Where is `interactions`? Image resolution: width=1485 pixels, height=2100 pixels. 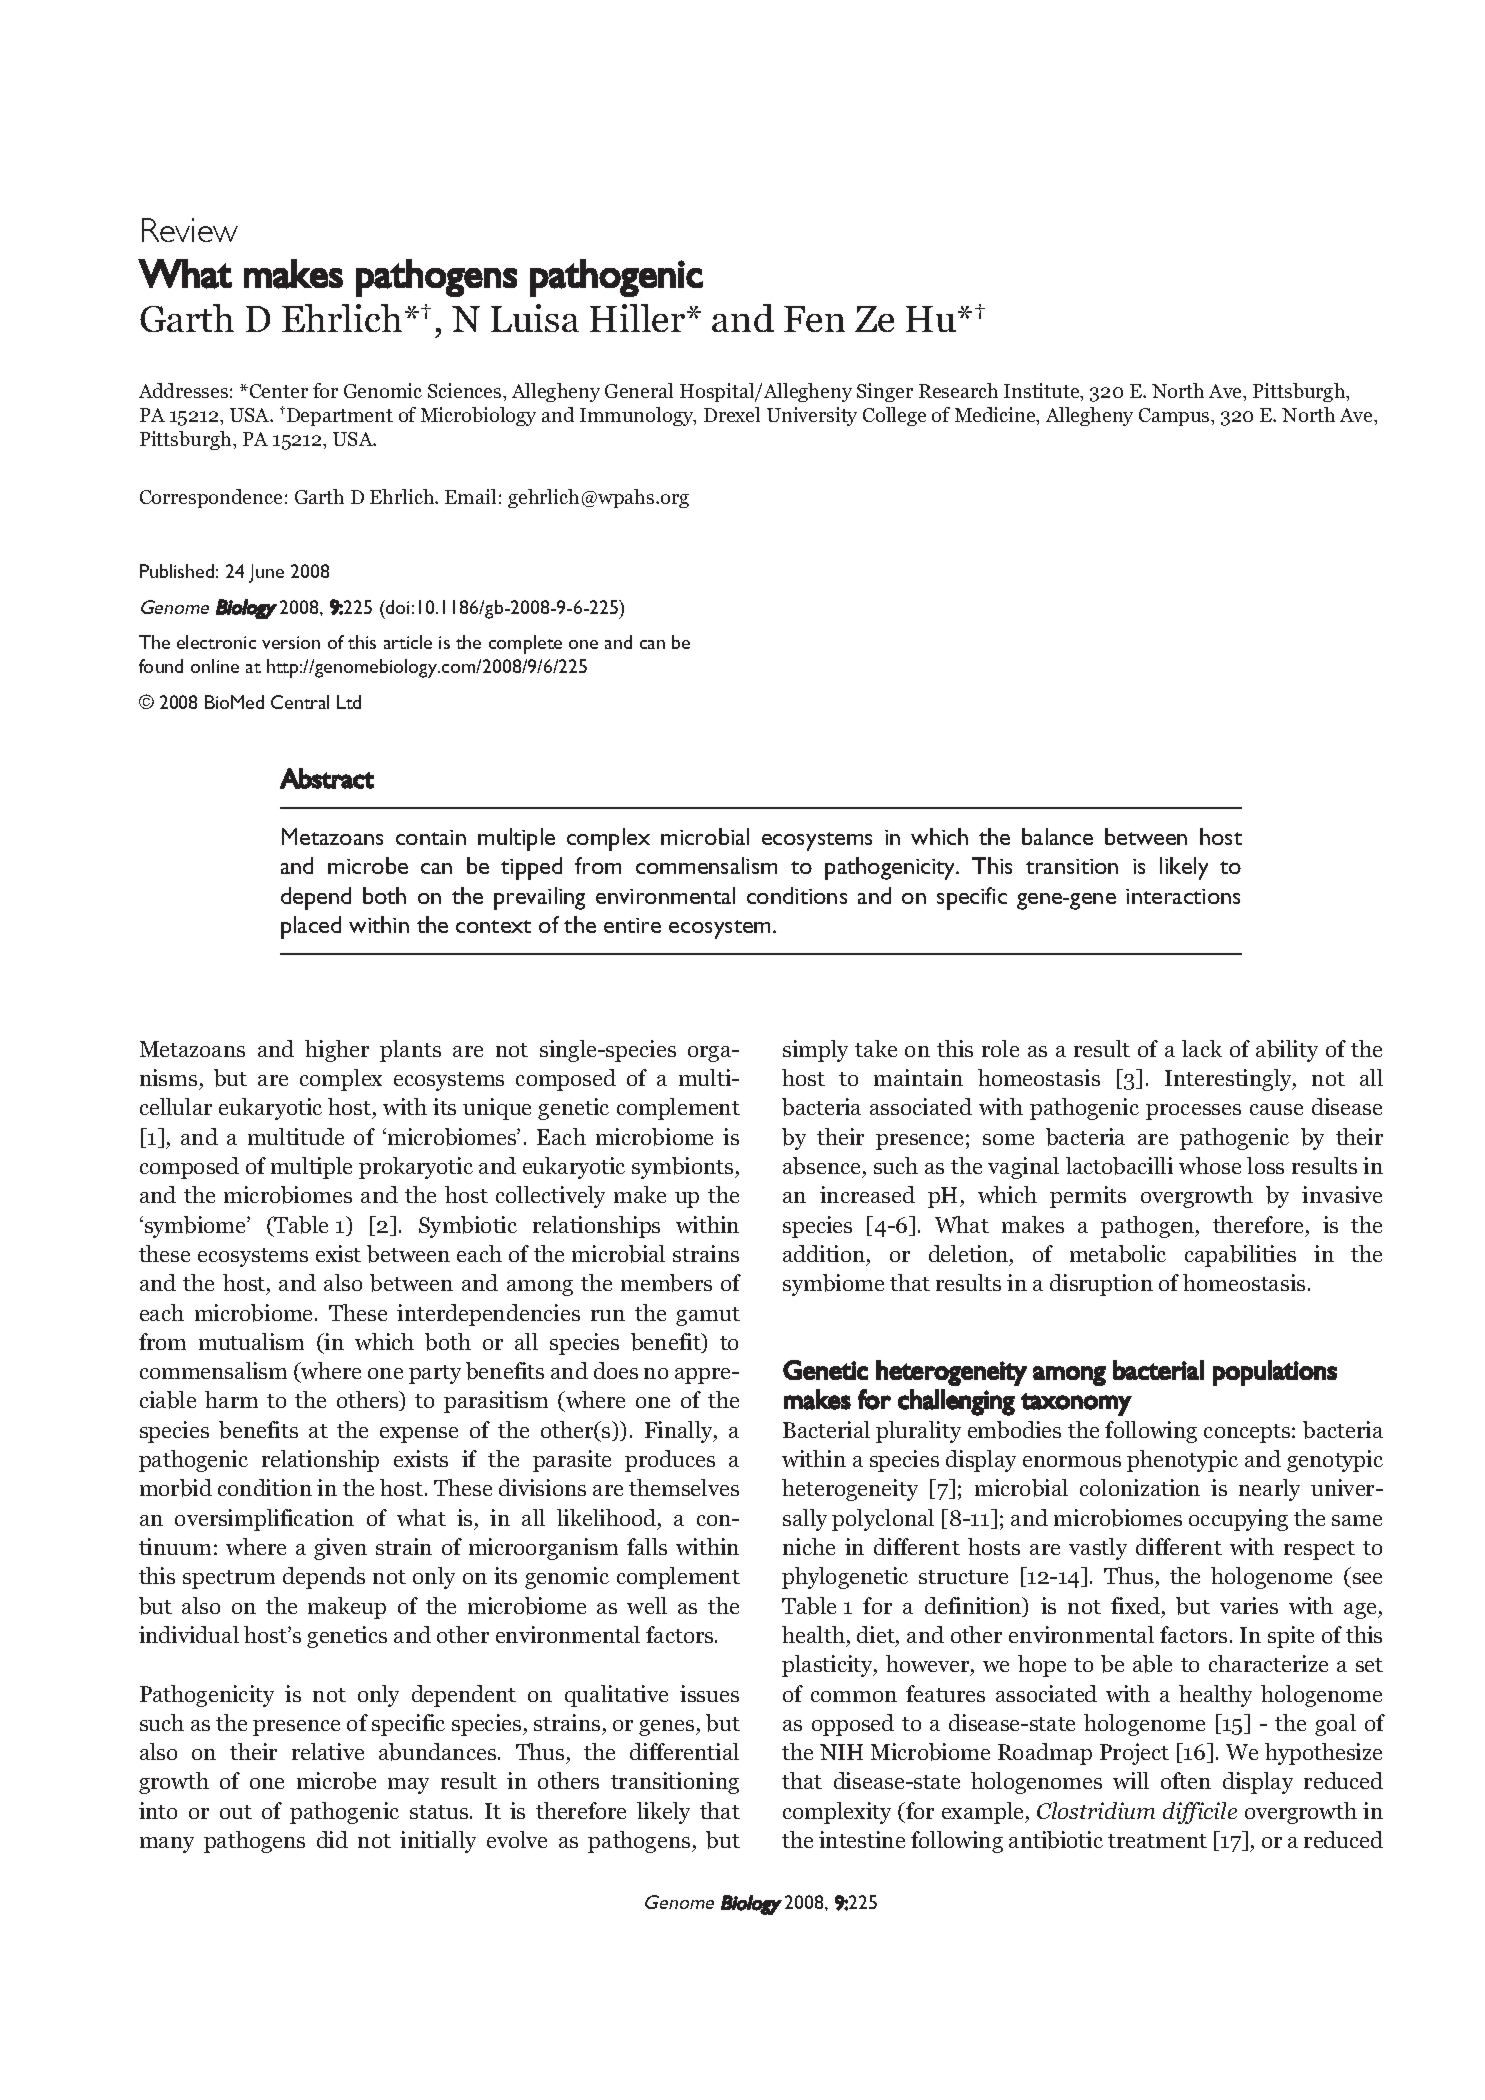
interactions is located at coordinates (1183, 896).
